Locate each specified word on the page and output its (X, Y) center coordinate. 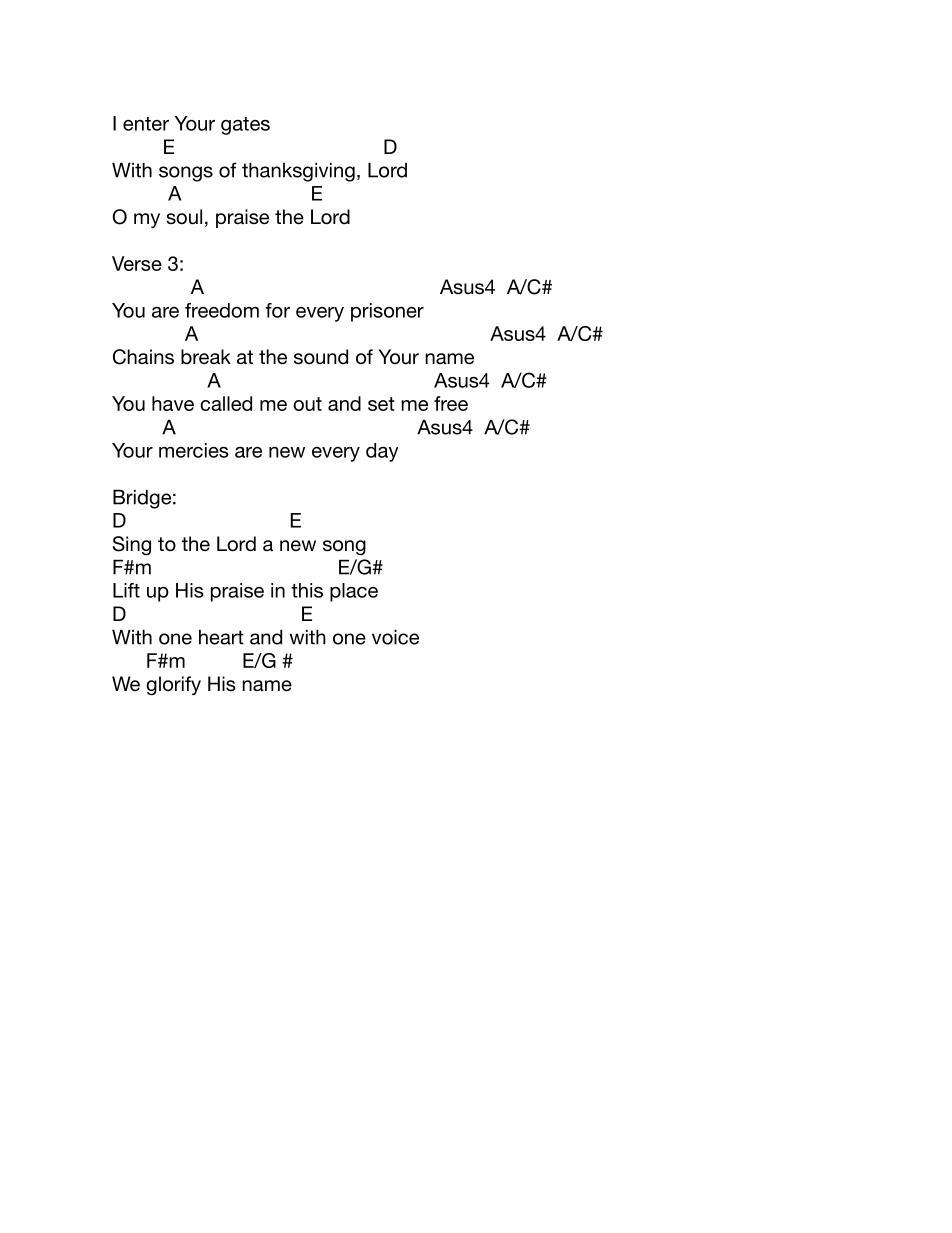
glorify (173, 686)
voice (395, 637)
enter (146, 124)
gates (245, 126)
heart (221, 637)
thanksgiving (298, 172)
